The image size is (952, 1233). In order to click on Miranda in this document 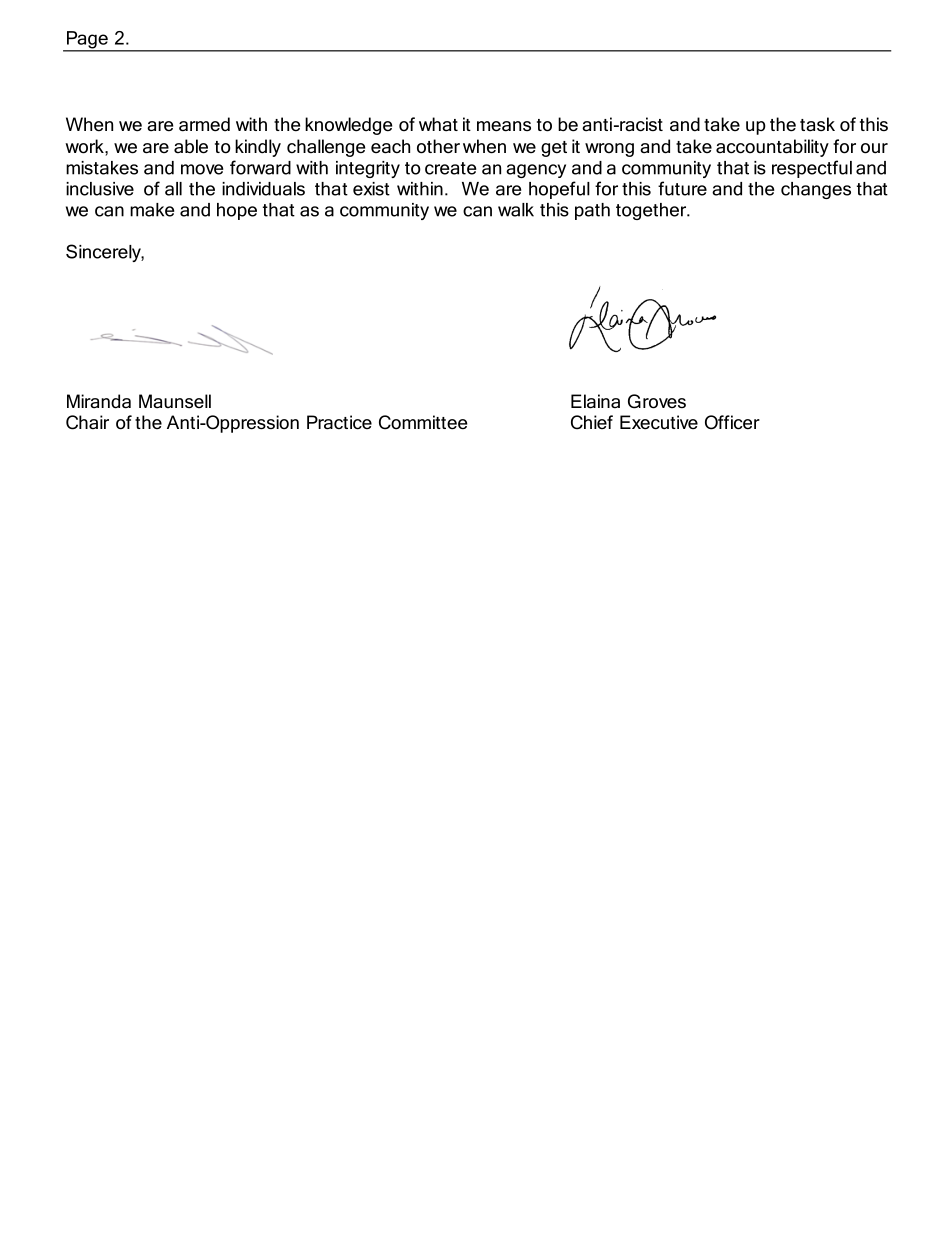, I will do `click(99, 401)`.
